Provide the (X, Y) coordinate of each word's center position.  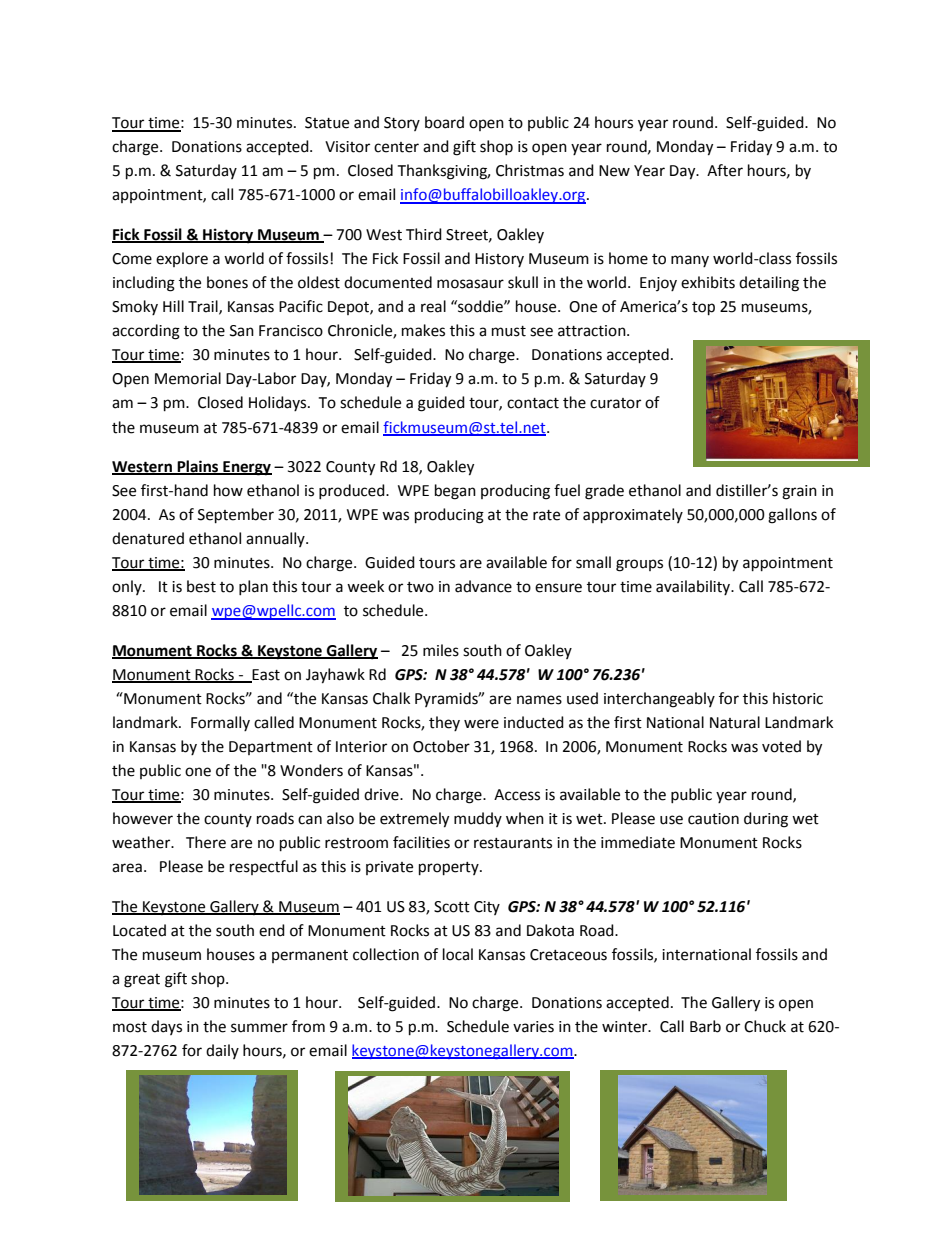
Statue (327, 123)
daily (222, 1051)
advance (483, 586)
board (444, 122)
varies (533, 1027)
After (725, 170)
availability (694, 587)
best (201, 586)
